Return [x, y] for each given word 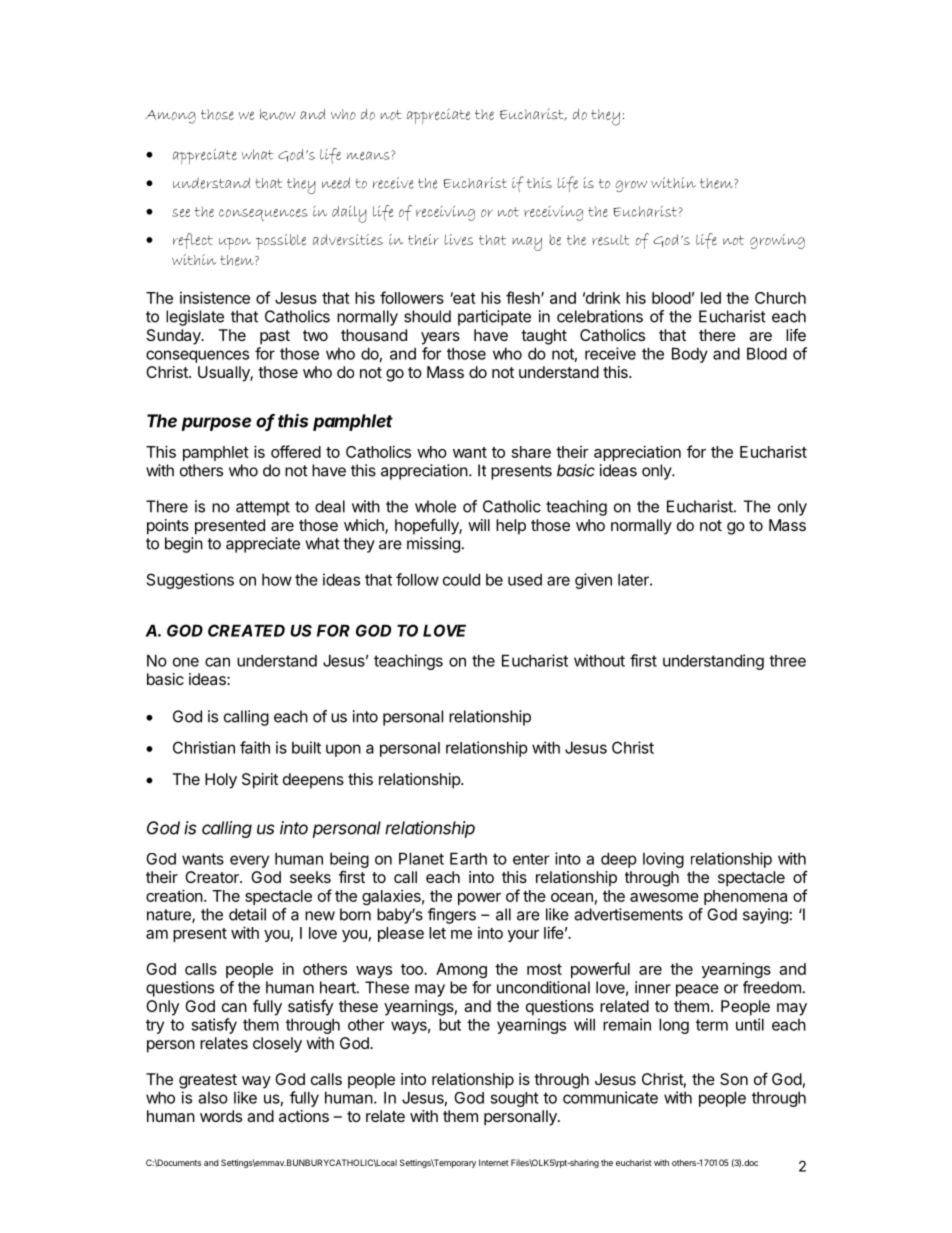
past [275, 337]
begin [184, 545]
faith [255, 747]
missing [433, 545]
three [787, 661]
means [369, 155]
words [221, 1116]
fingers [452, 916]
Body [690, 355]
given [593, 581]
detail [247, 914]
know [278, 114]
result [611, 240]
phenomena [745, 897]
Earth [468, 858]
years [440, 338]
